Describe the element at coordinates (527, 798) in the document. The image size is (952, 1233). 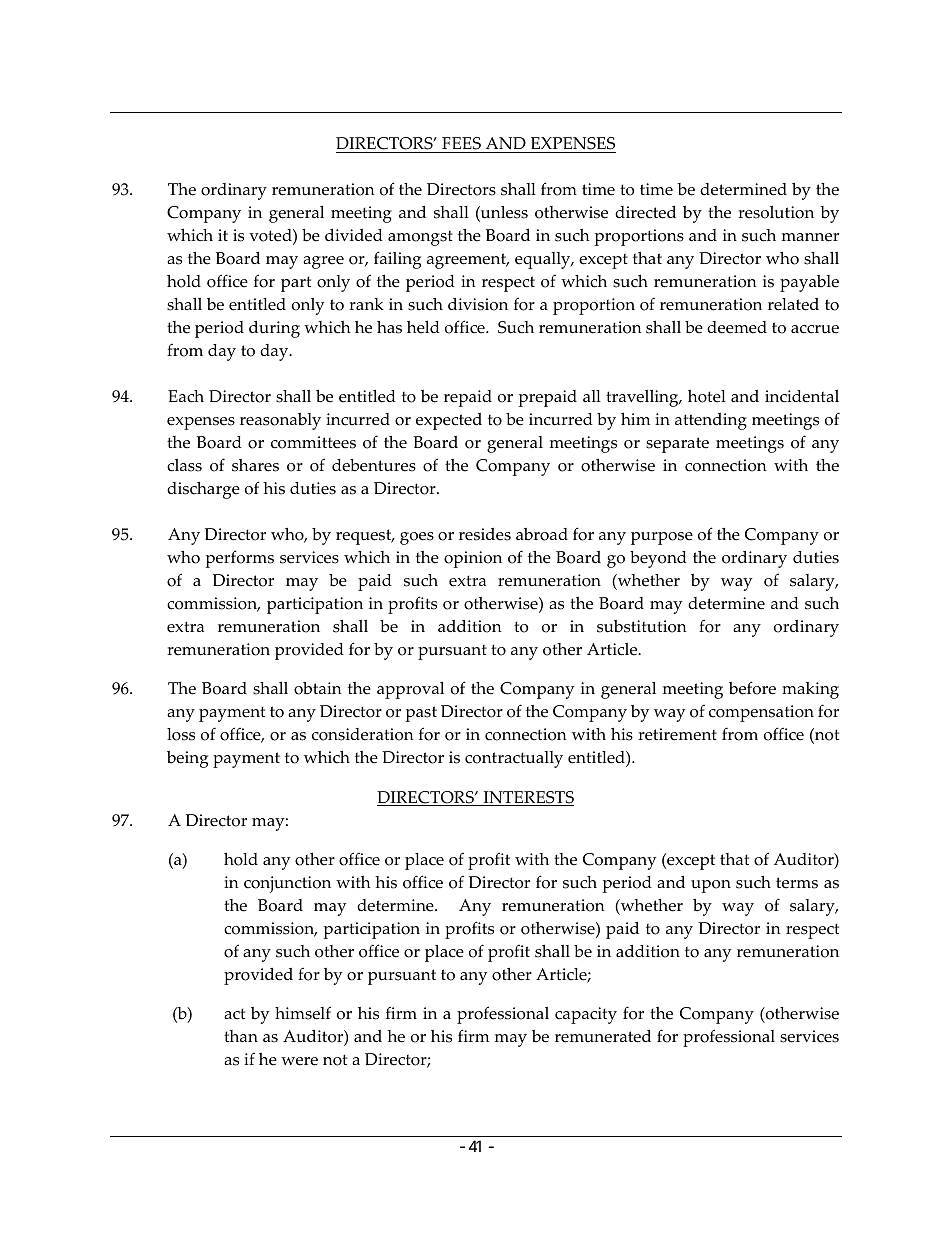
I see `INTERESTS` at that location.
